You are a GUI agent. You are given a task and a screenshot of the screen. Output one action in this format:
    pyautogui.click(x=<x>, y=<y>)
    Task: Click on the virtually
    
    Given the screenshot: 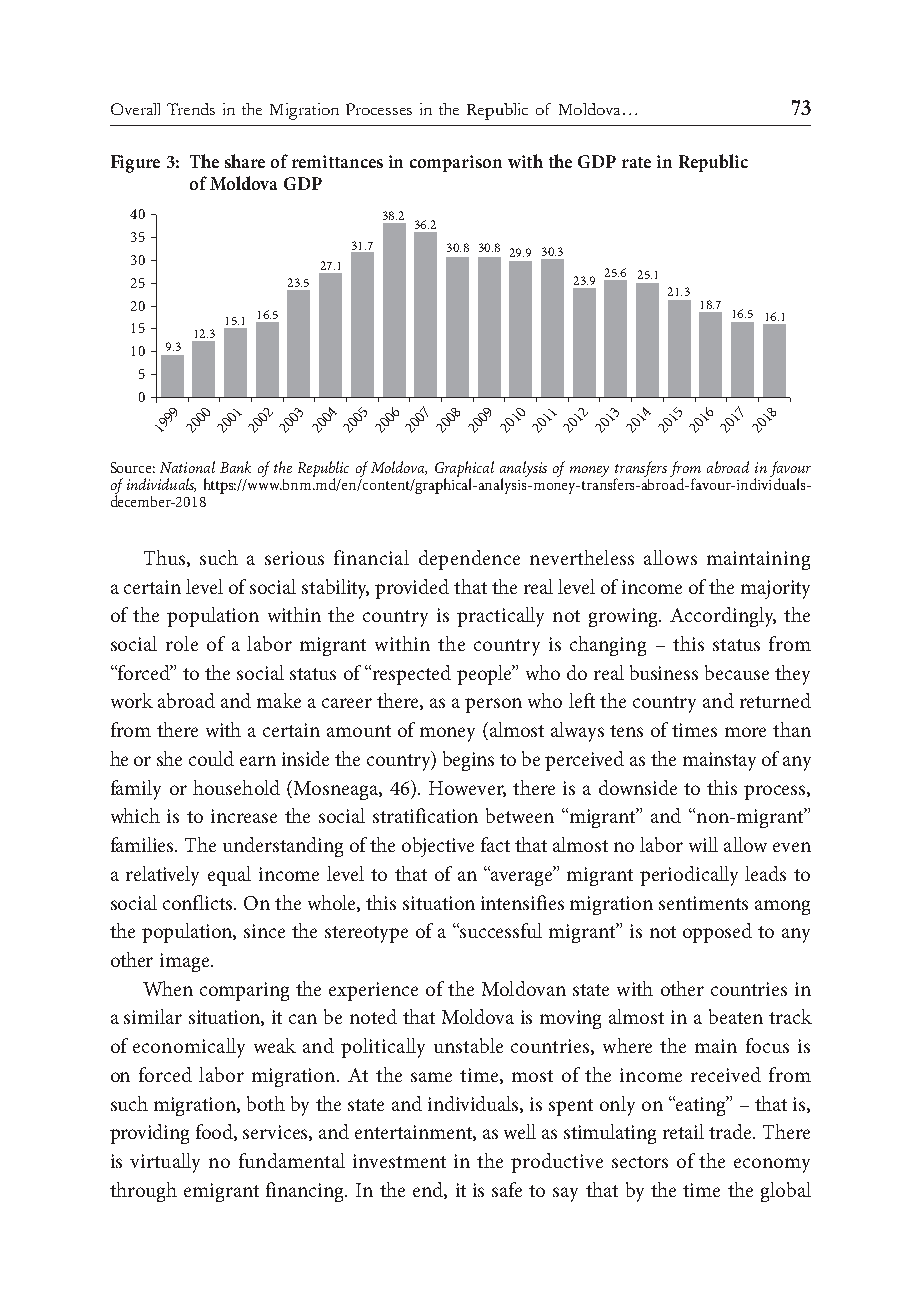 What is the action you would take?
    pyautogui.click(x=165, y=1163)
